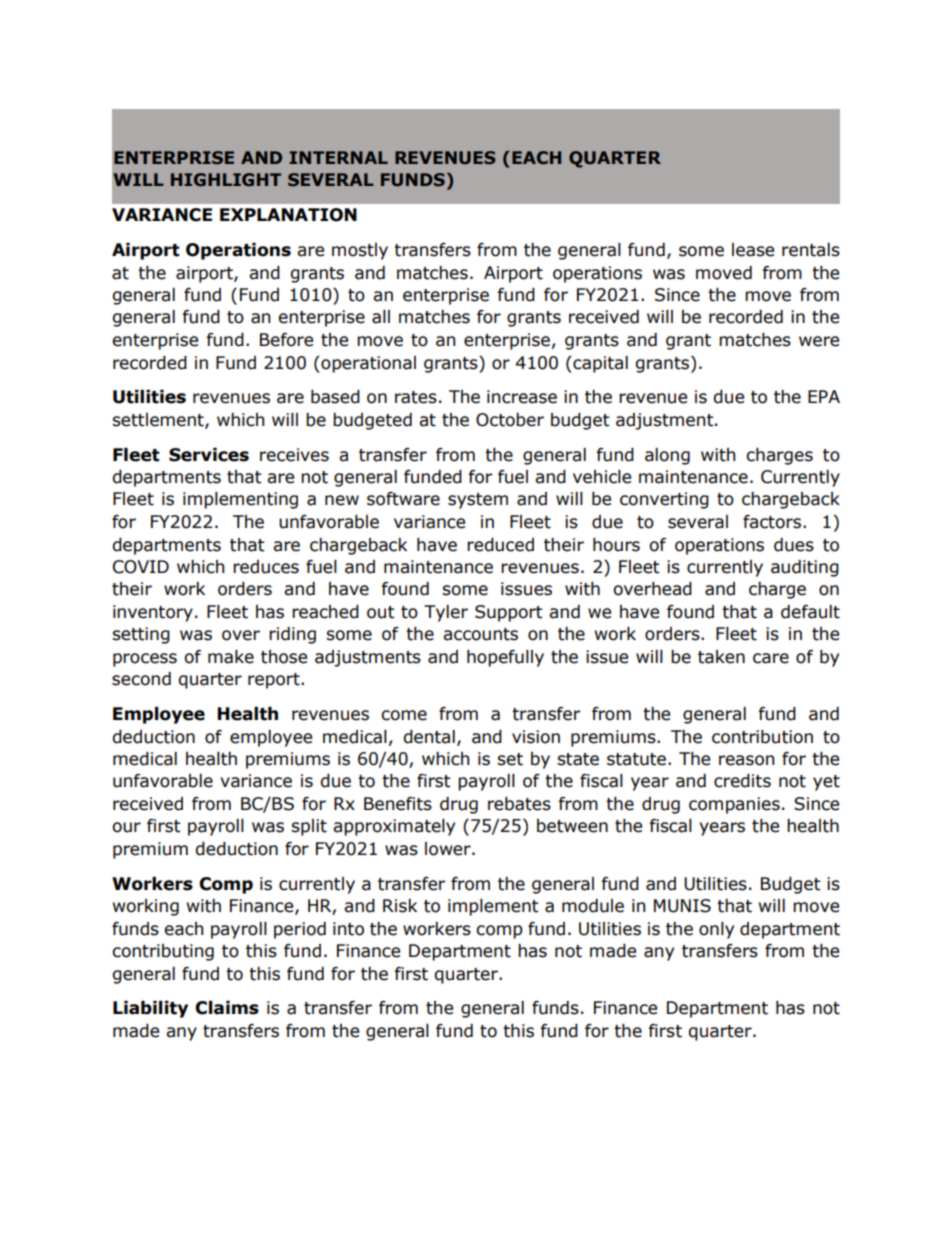 This screenshot has height=1233, width=952. What do you see at coordinates (400, 906) in the screenshot?
I see `Risk` at bounding box center [400, 906].
